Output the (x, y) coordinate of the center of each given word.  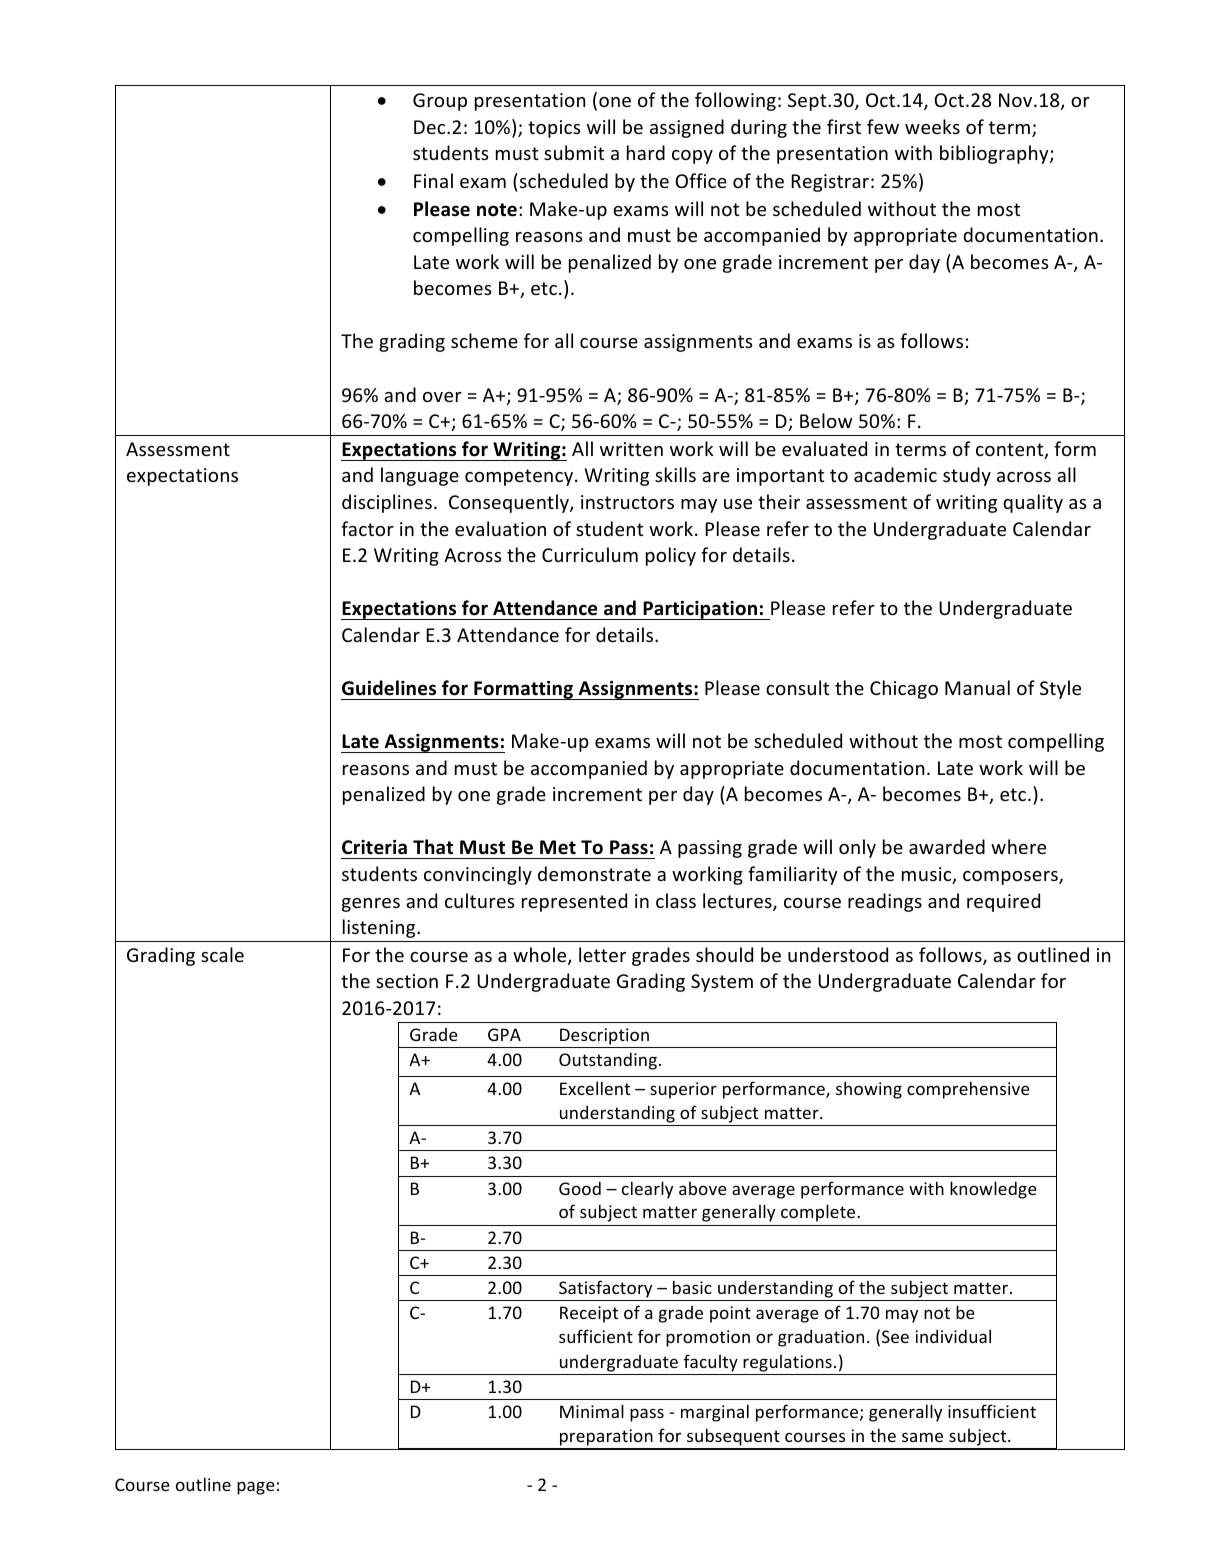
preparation (606, 1439)
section (407, 981)
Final (433, 180)
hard (646, 152)
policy (671, 556)
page (256, 1488)
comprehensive (968, 1090)
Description (604, 1036)
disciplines (387, 503)
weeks (932, 126)
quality (1033, 503)
